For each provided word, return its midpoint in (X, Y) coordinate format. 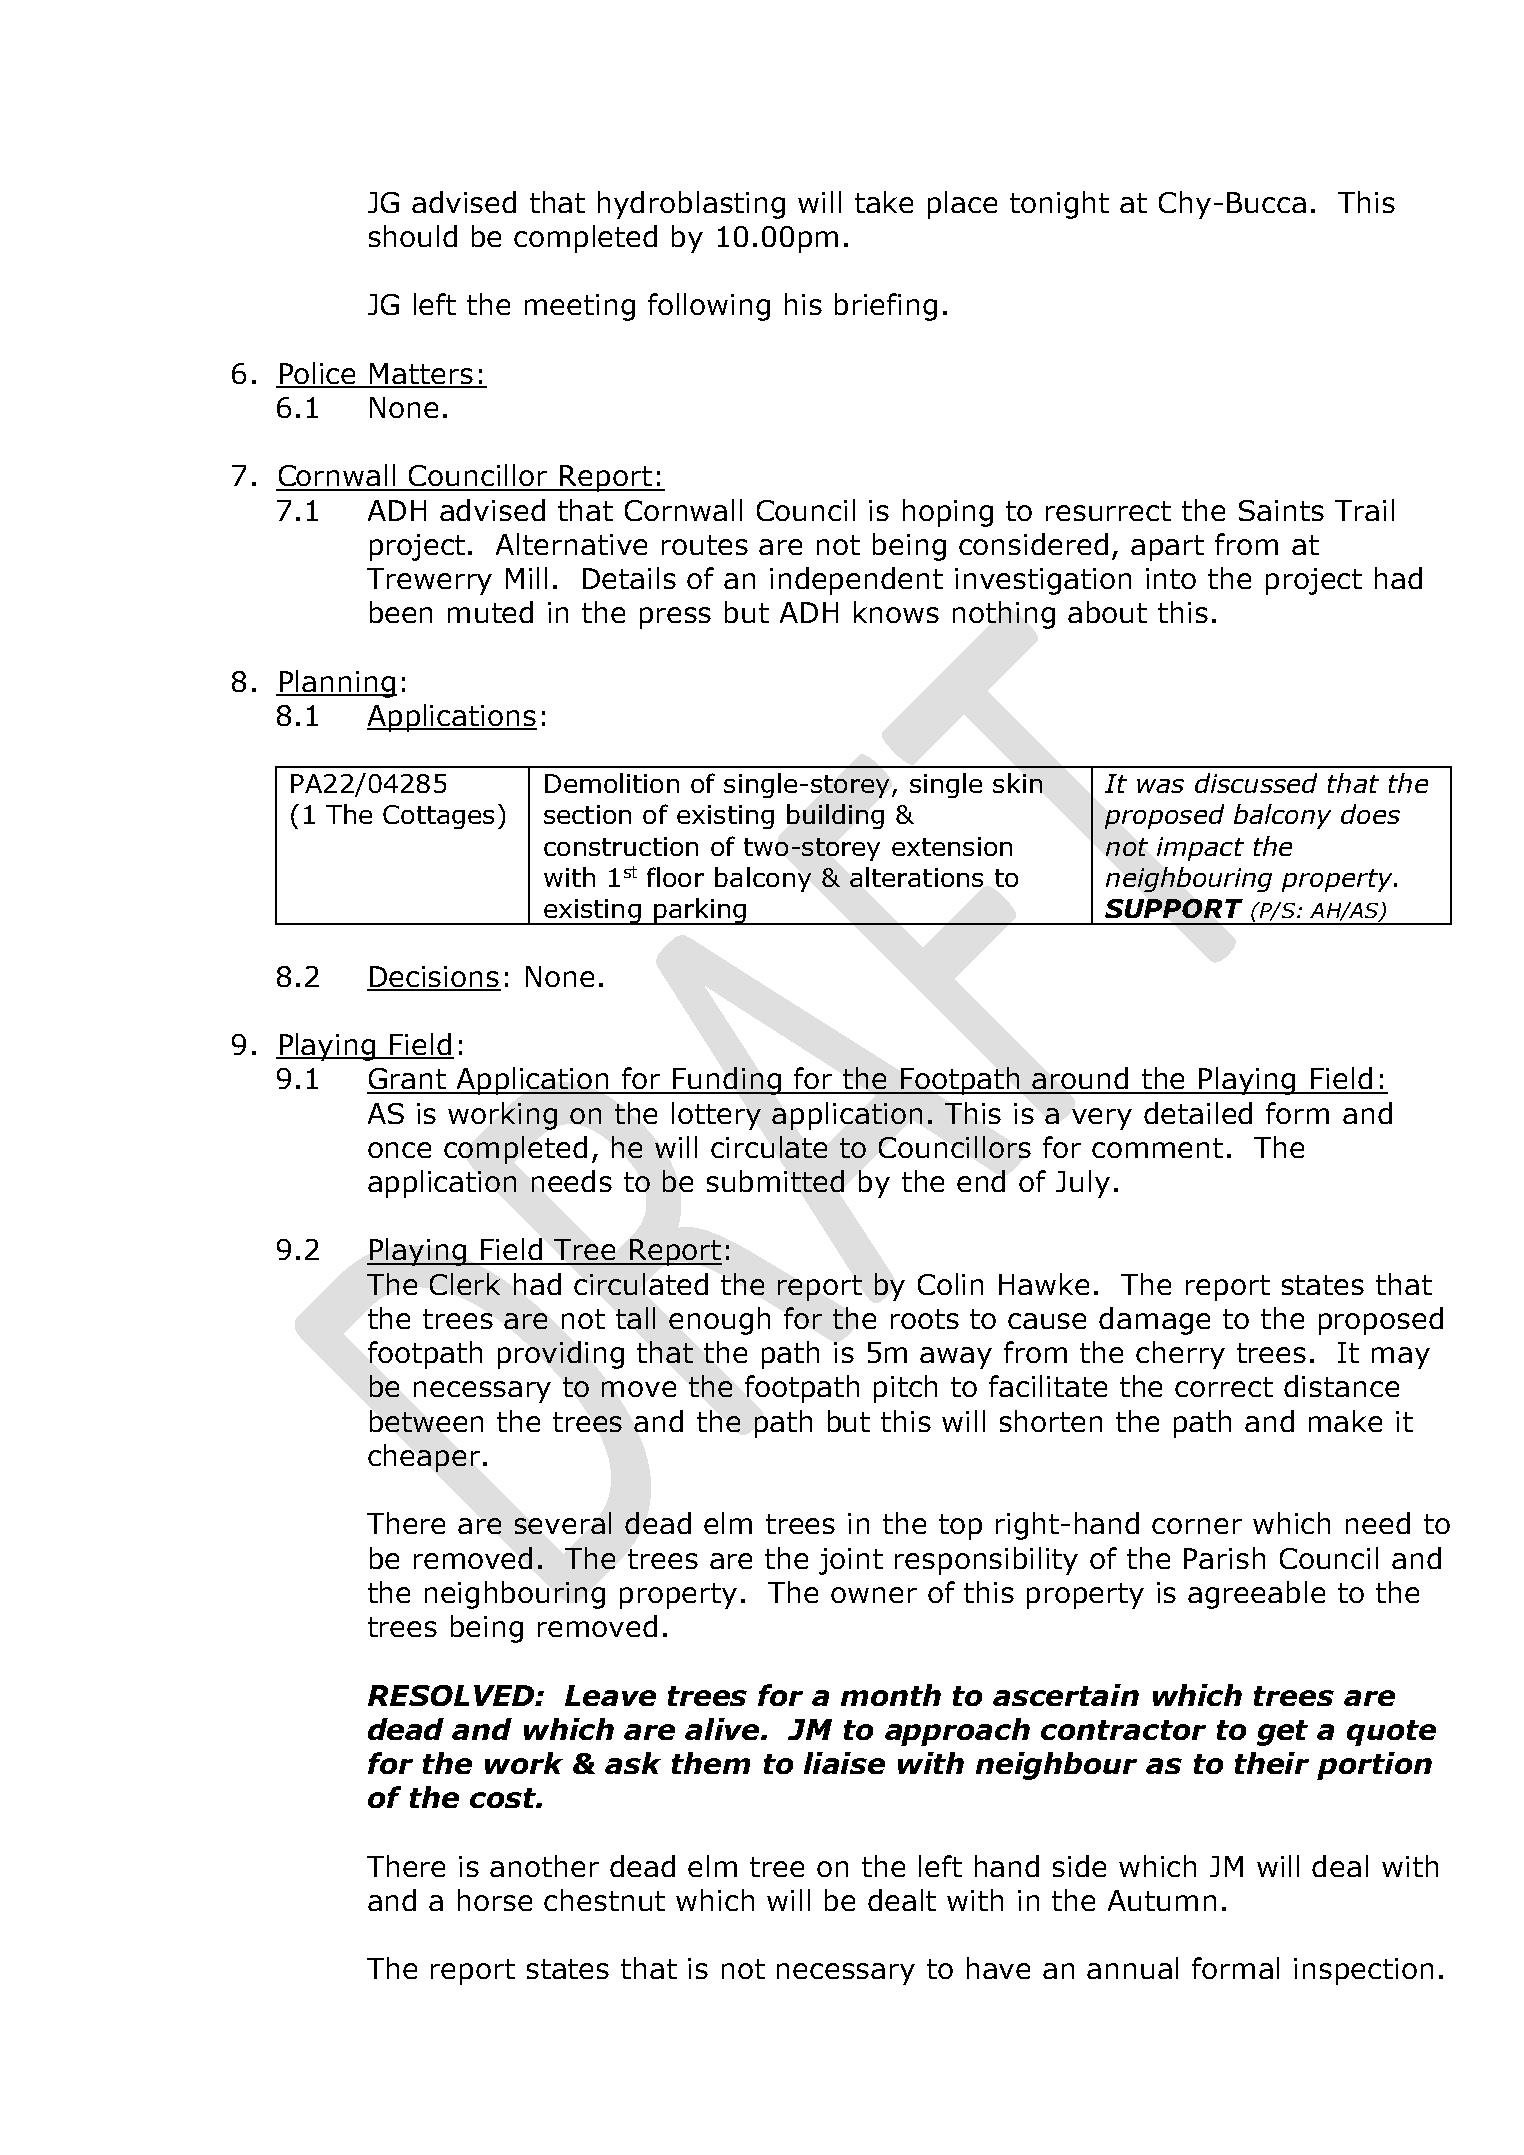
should (413, 236)
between (426, 1421)
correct (1224, 1387)
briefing (886, 307)
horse (495, 1900)
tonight (1059, 205)
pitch (905, 1389)
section (587, 814)
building (835, 816)
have (998, 1968)
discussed (1256, 783)
